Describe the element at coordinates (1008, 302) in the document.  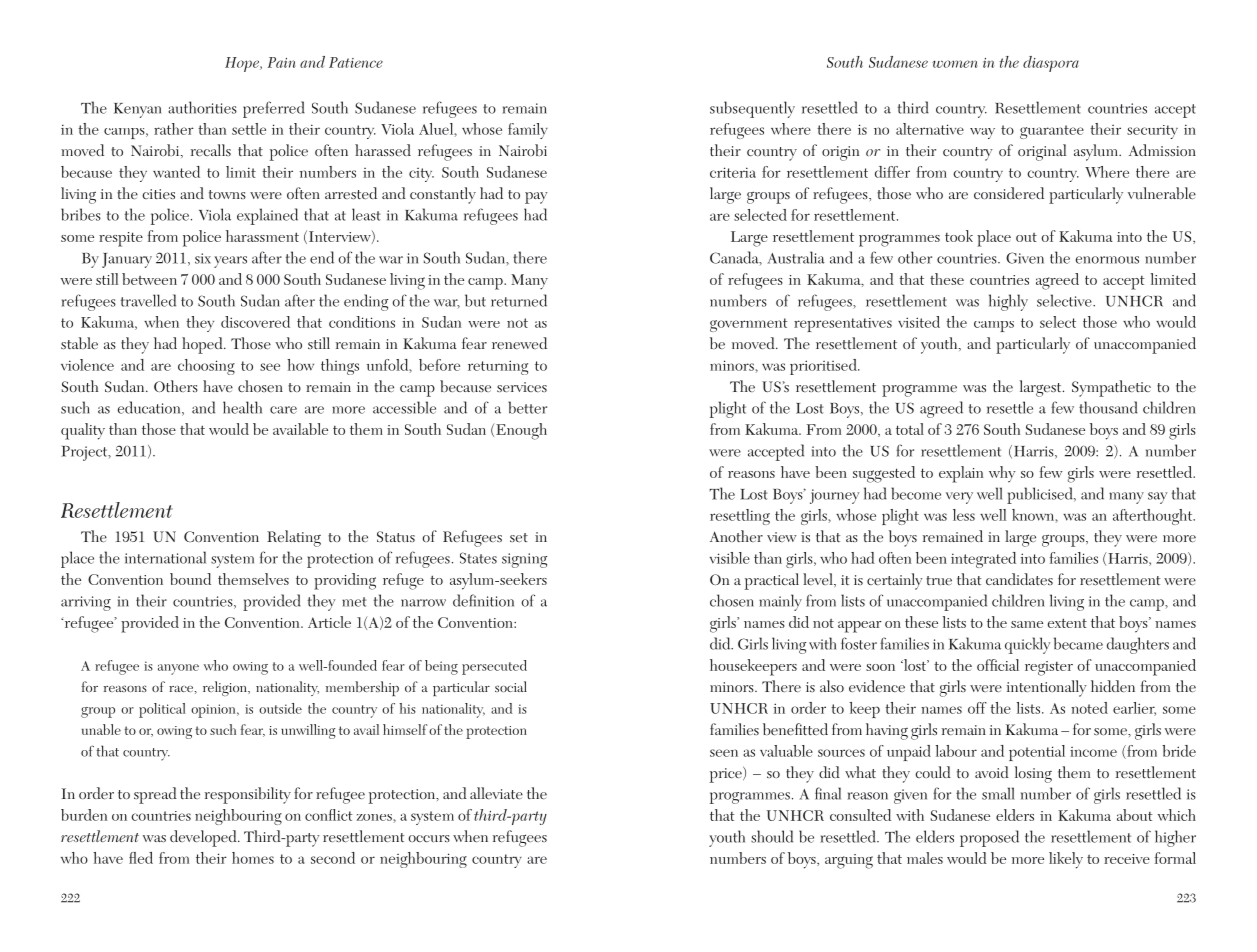
I see `highly` at that location.
